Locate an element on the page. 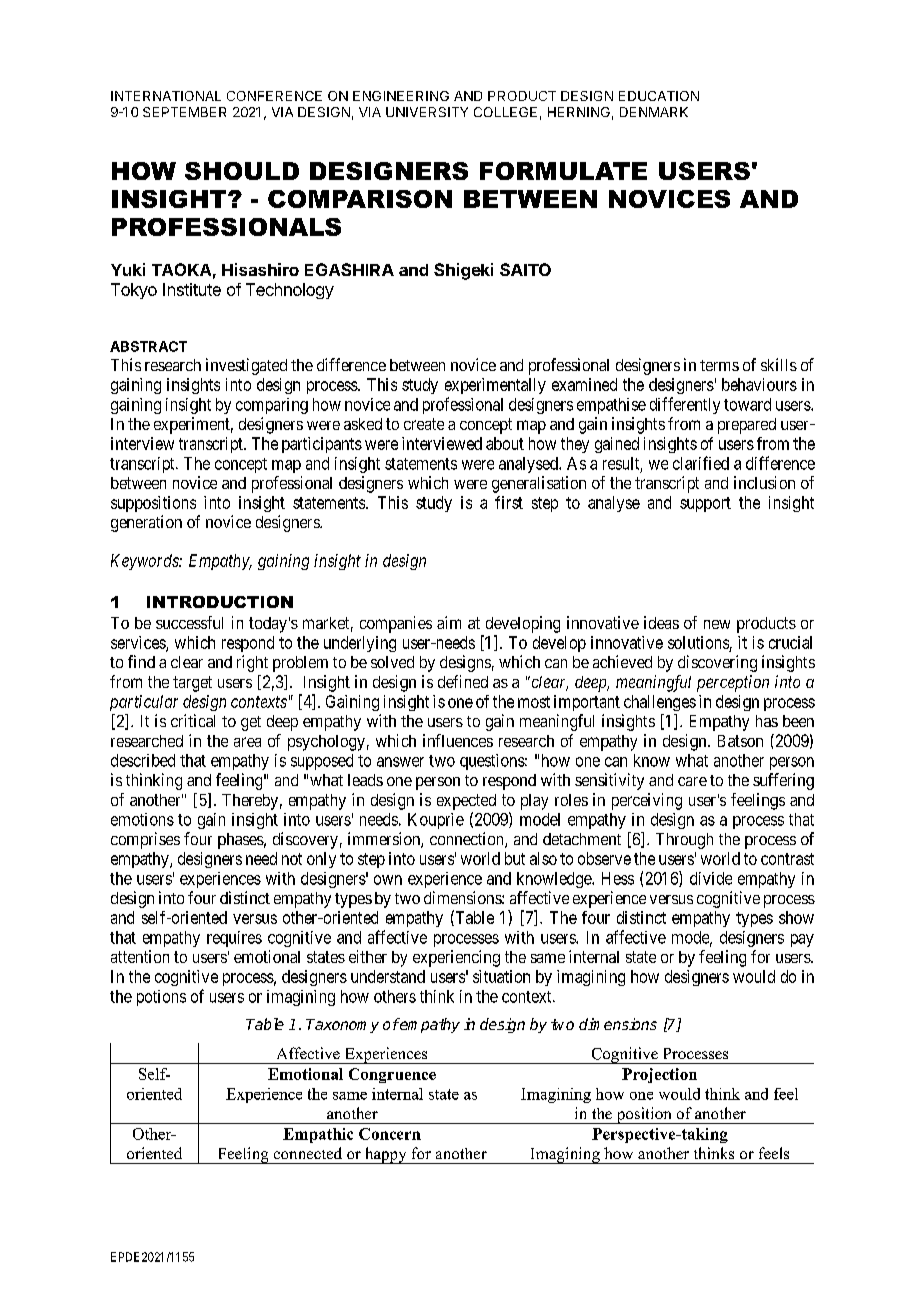 This image has width=924, height=1308. Concern is located at coordinates (390, 1134).
